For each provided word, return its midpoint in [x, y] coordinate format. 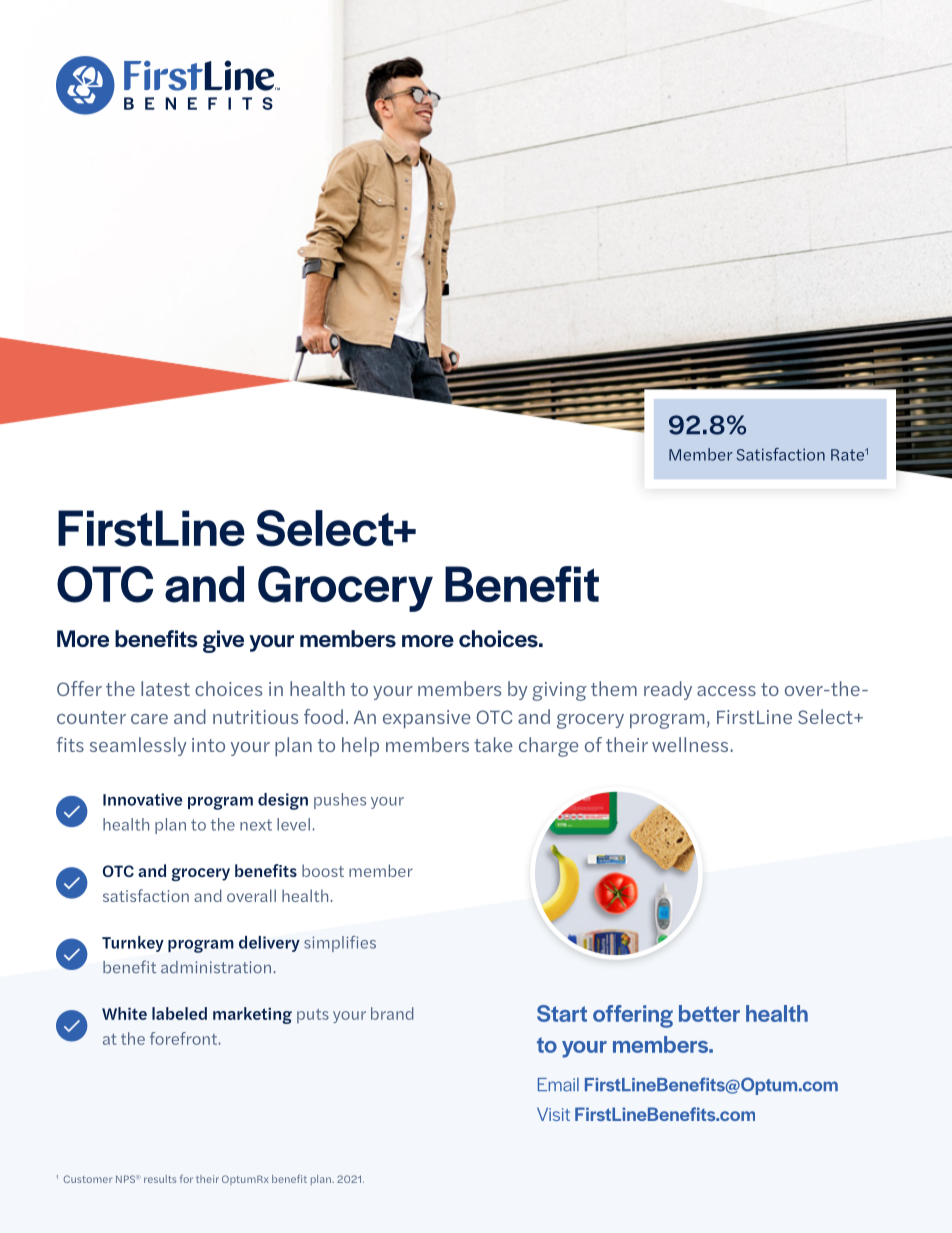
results [160, 1179]
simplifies [340, 944]
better [709, 1013]
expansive [427, 719]
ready [668, 690]
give [223, 641]
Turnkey [133, 944]
